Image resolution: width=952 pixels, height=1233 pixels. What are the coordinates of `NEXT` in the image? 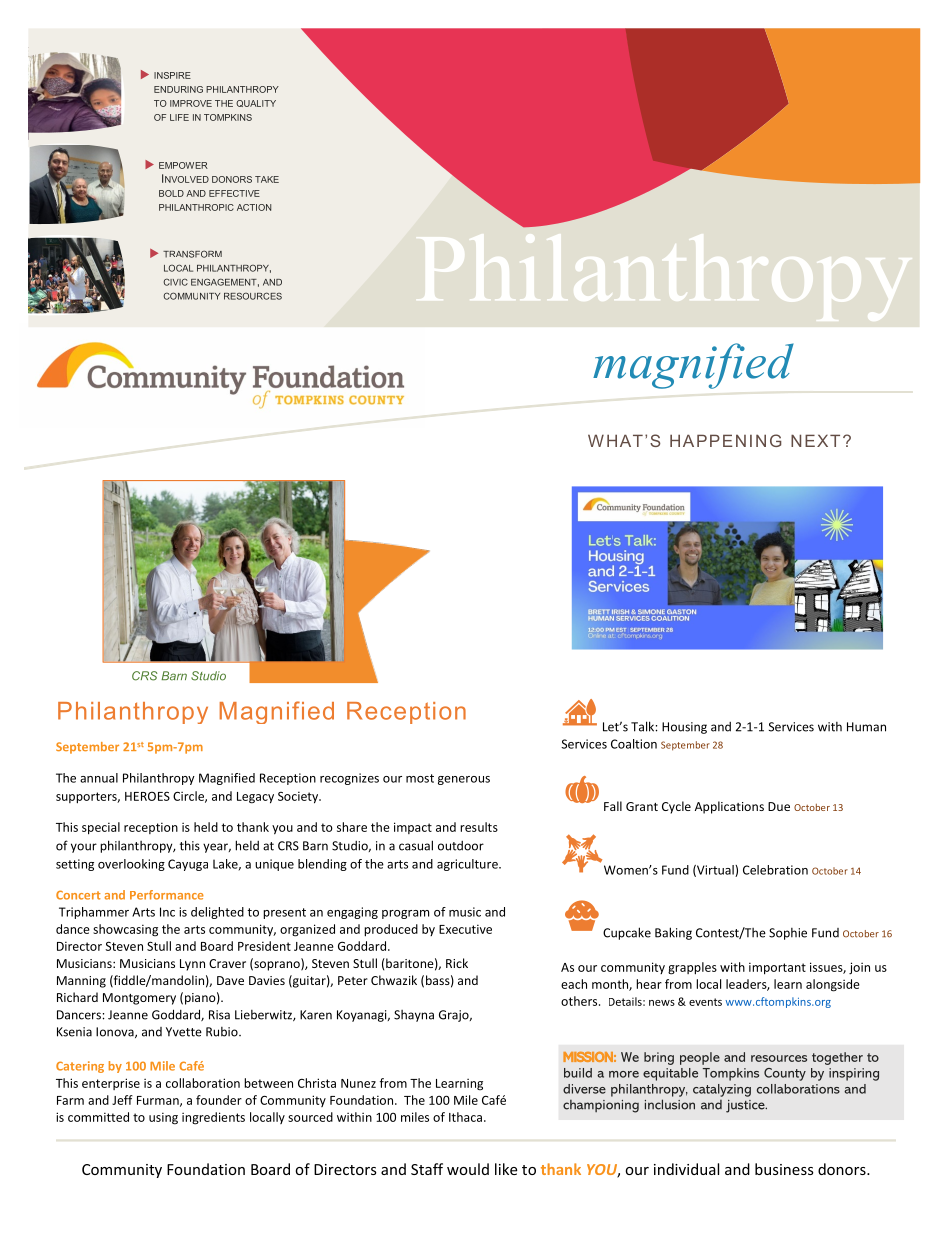 It's located at (815, 440).
